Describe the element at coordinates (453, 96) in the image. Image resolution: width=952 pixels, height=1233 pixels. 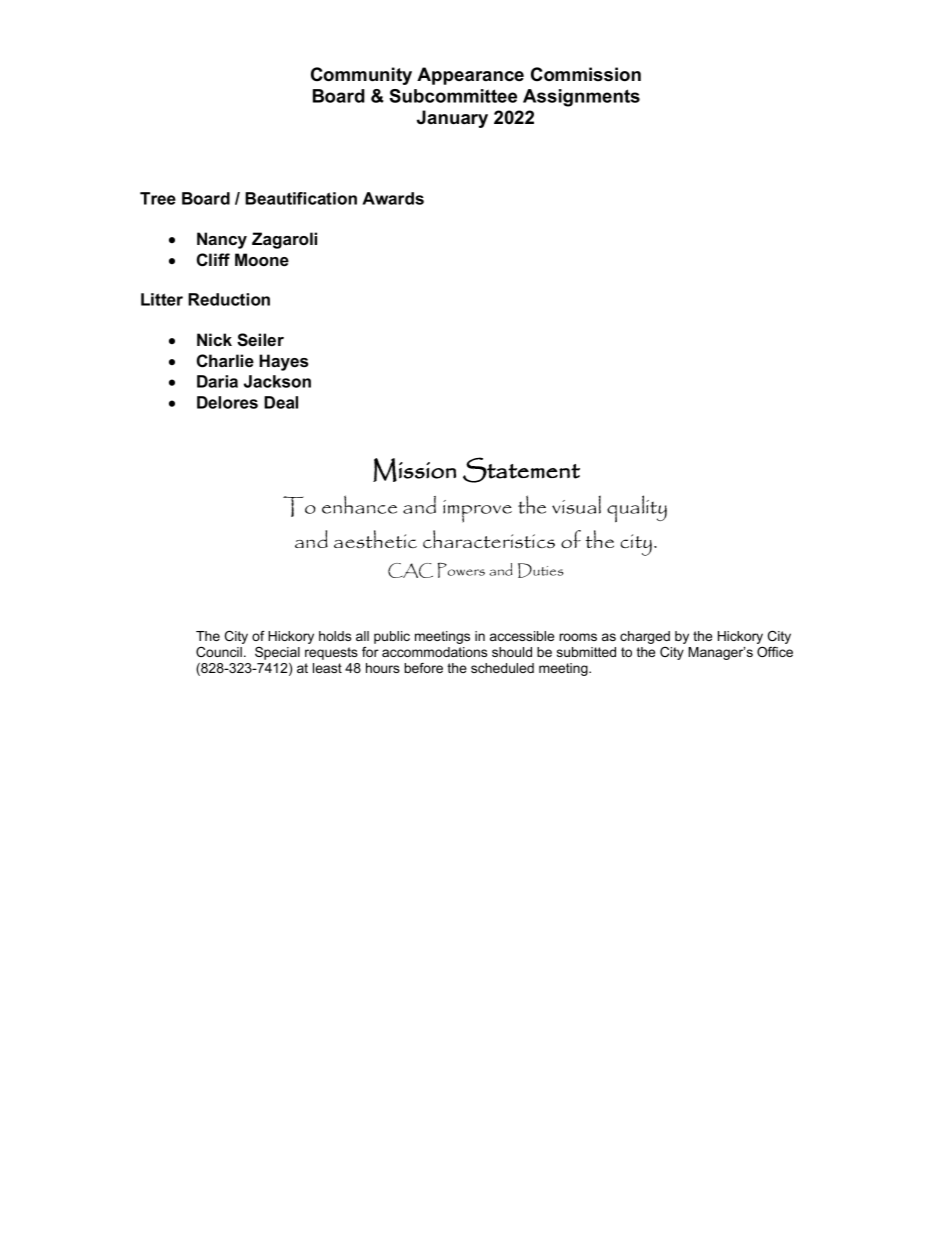
I see `Subcommittee` at that location.
